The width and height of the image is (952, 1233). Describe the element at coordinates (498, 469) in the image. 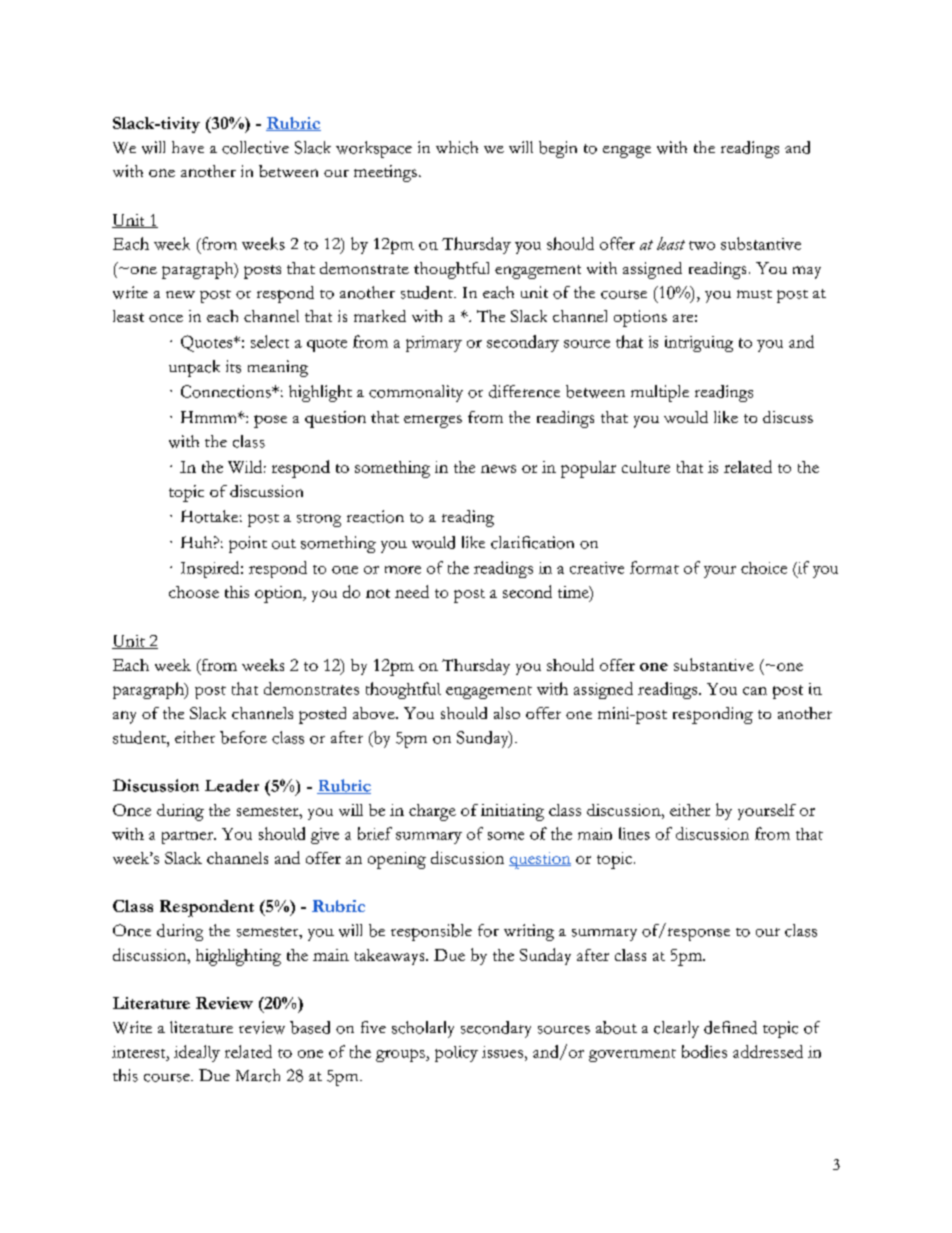

I see `news` at that location.
